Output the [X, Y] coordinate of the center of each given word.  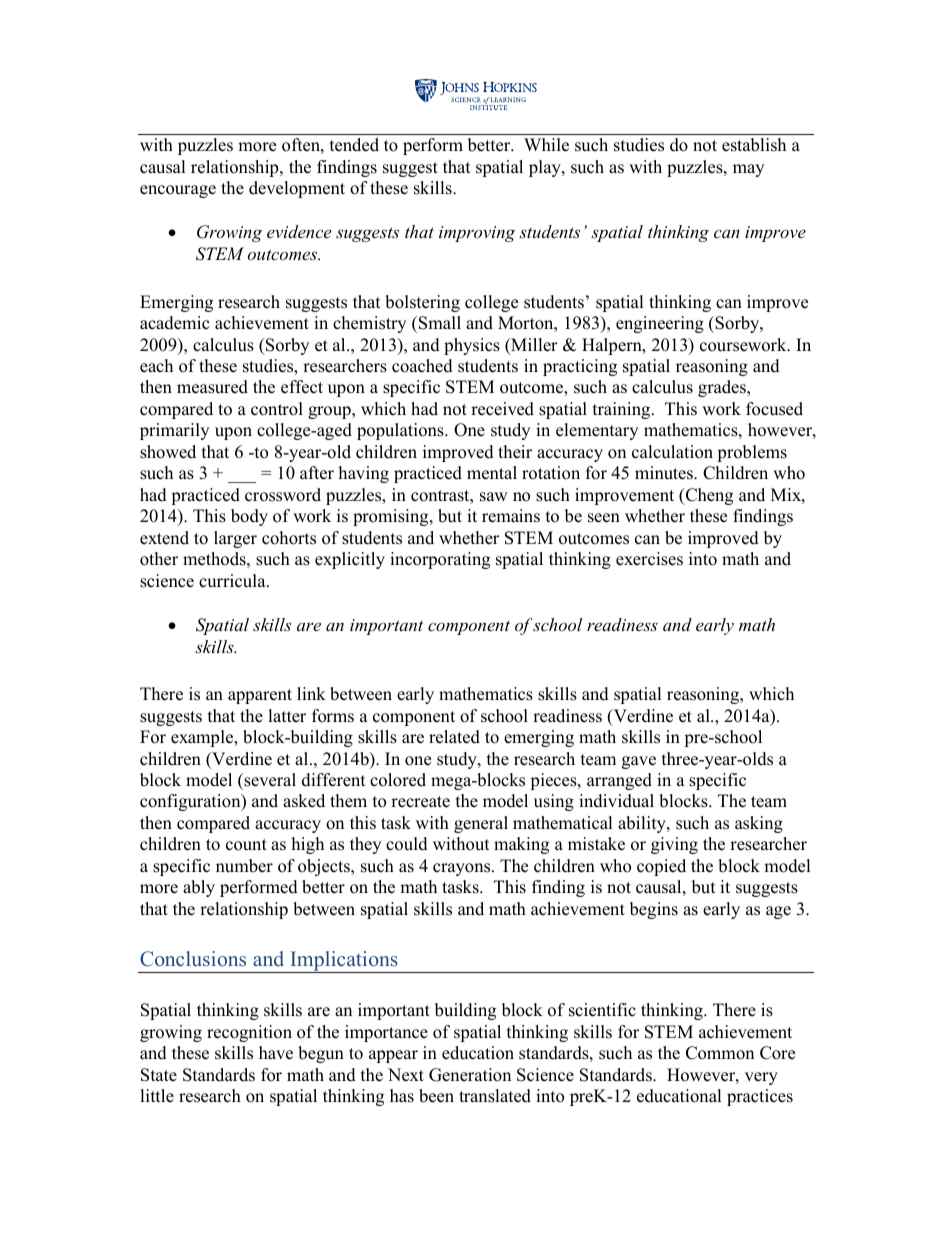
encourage [178, 191]
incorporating [440, 560]
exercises [649, 559]
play [546, 168]
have [276, 1053]
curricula [233, 581]
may [748, 170]
